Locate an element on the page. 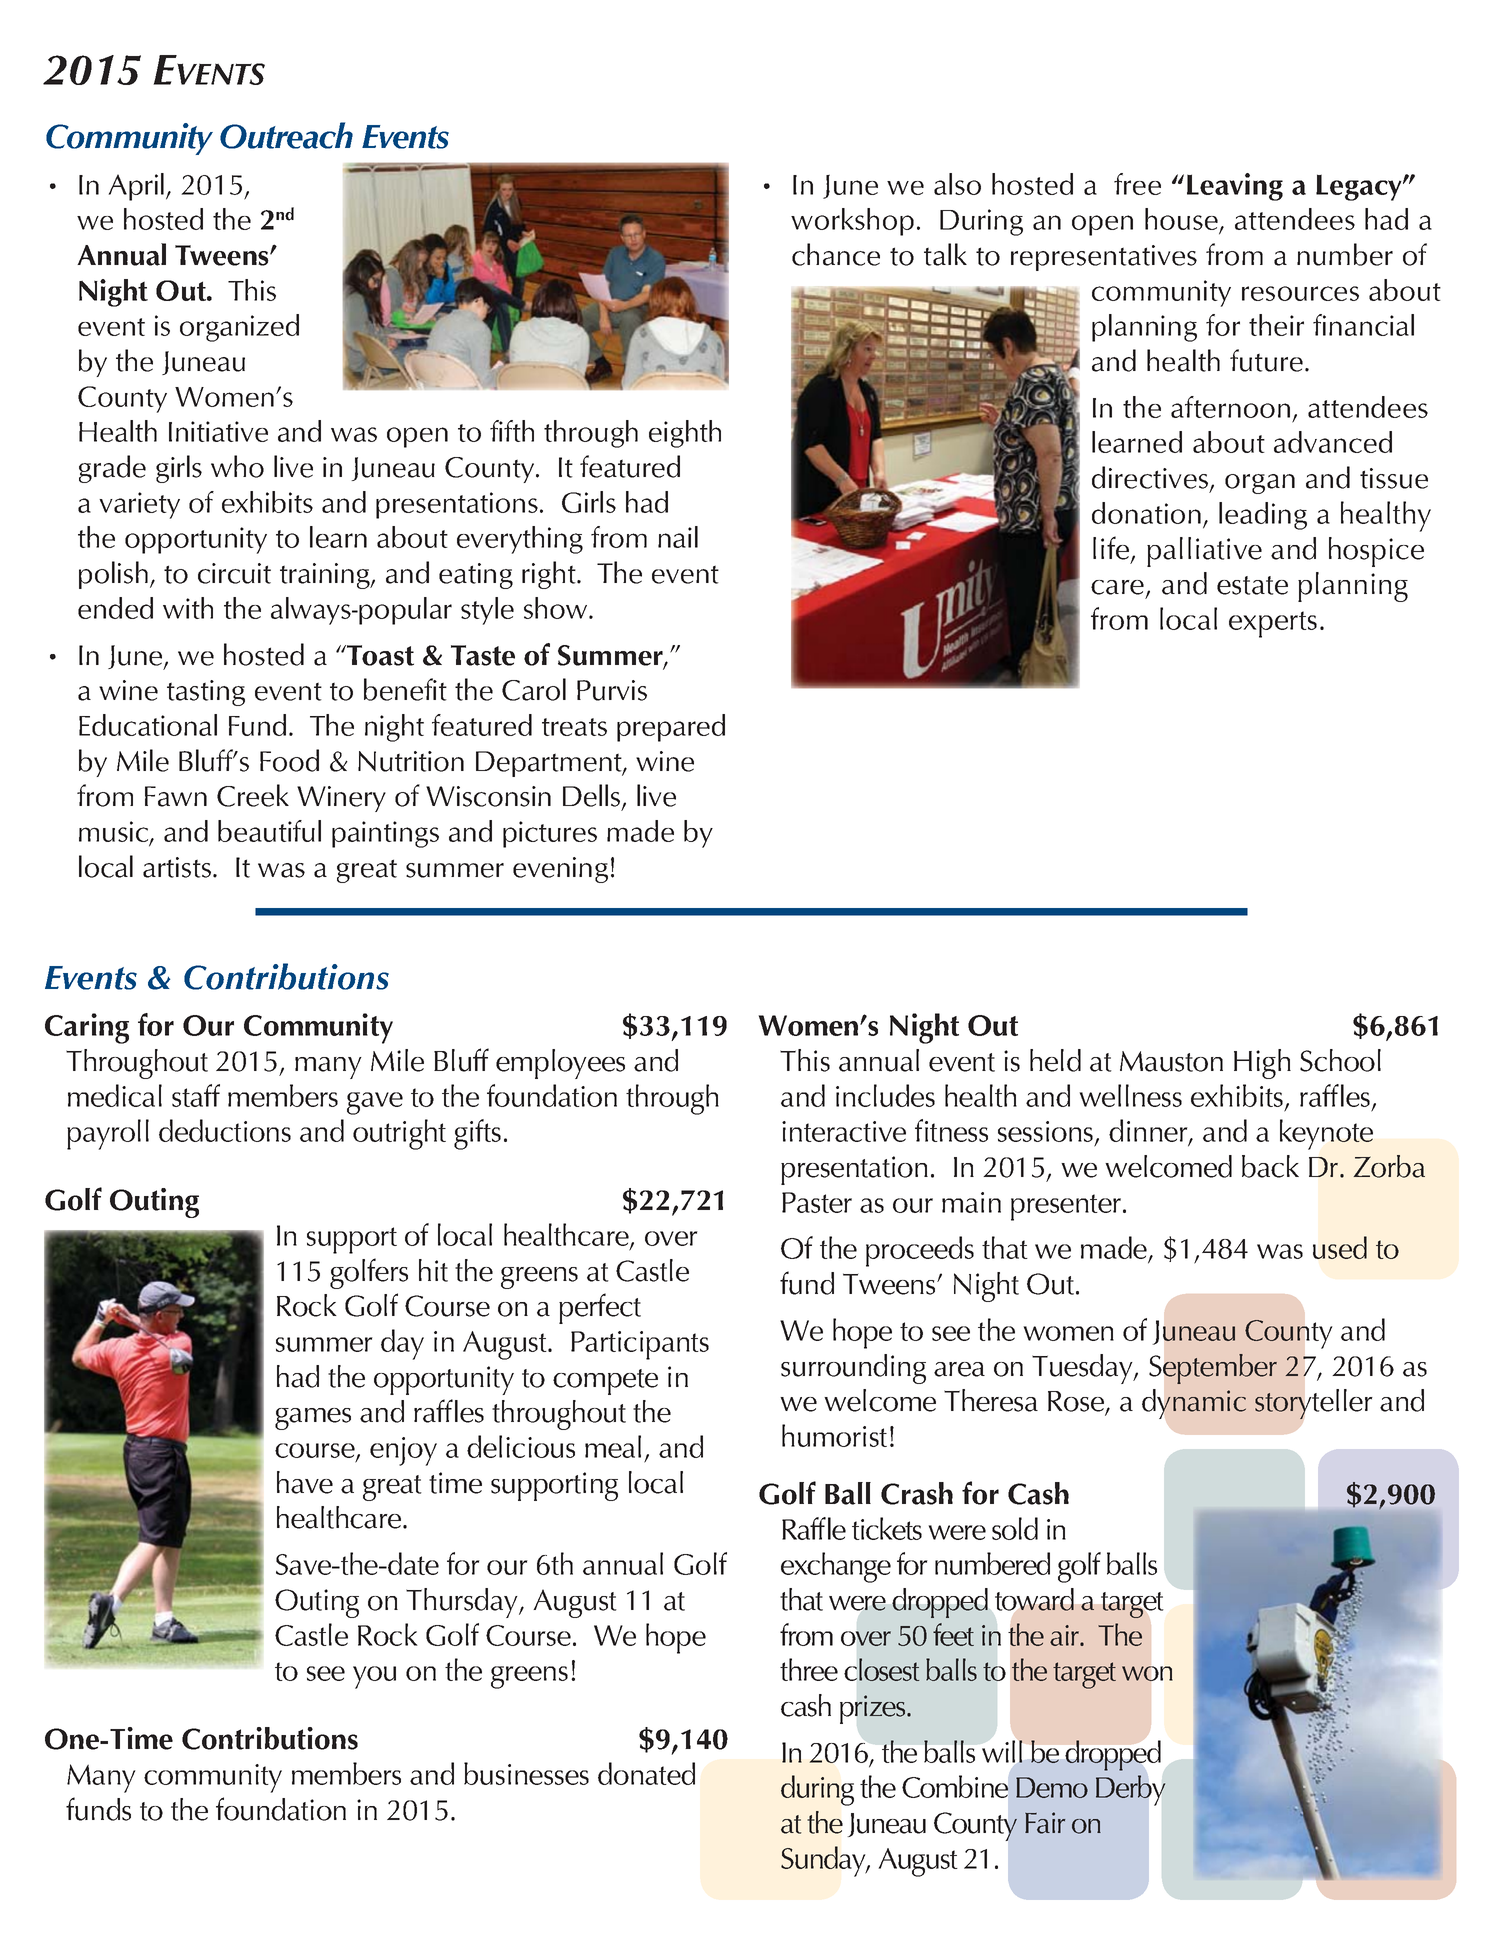 Image resolution: width=1503 pixels, height=1944 pixels. back is located at coordinates (1270, 1166).
